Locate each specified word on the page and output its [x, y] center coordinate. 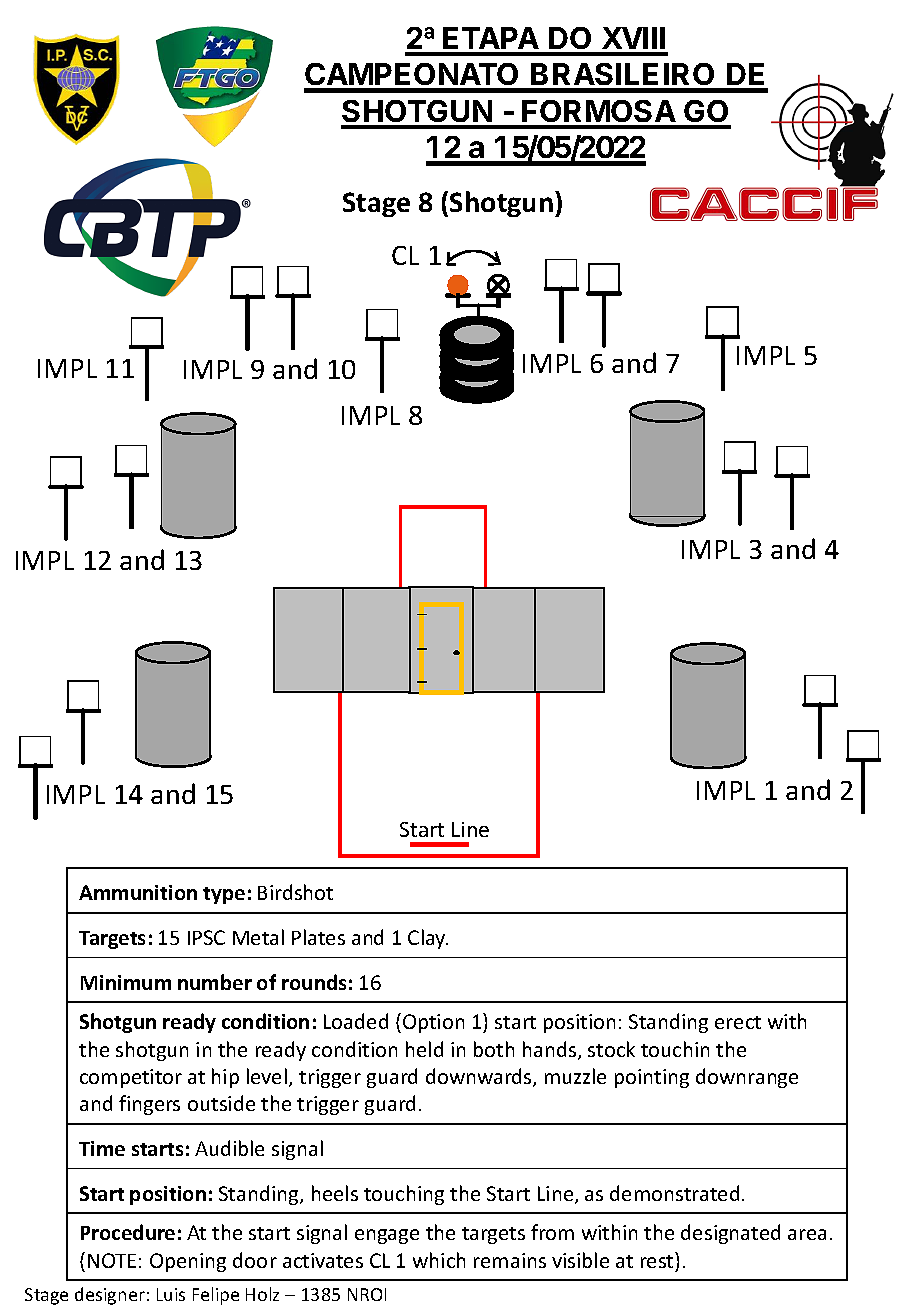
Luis [171, 1294]
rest [658, 1260]
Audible [229, 1148]
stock [611, 1049]
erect [738, 1022]
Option [433, 1023]
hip [225, 1078]
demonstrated [674, 1193]
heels [335, 1193]
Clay [428, 939]
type [224, 895]
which [439, 1260]
